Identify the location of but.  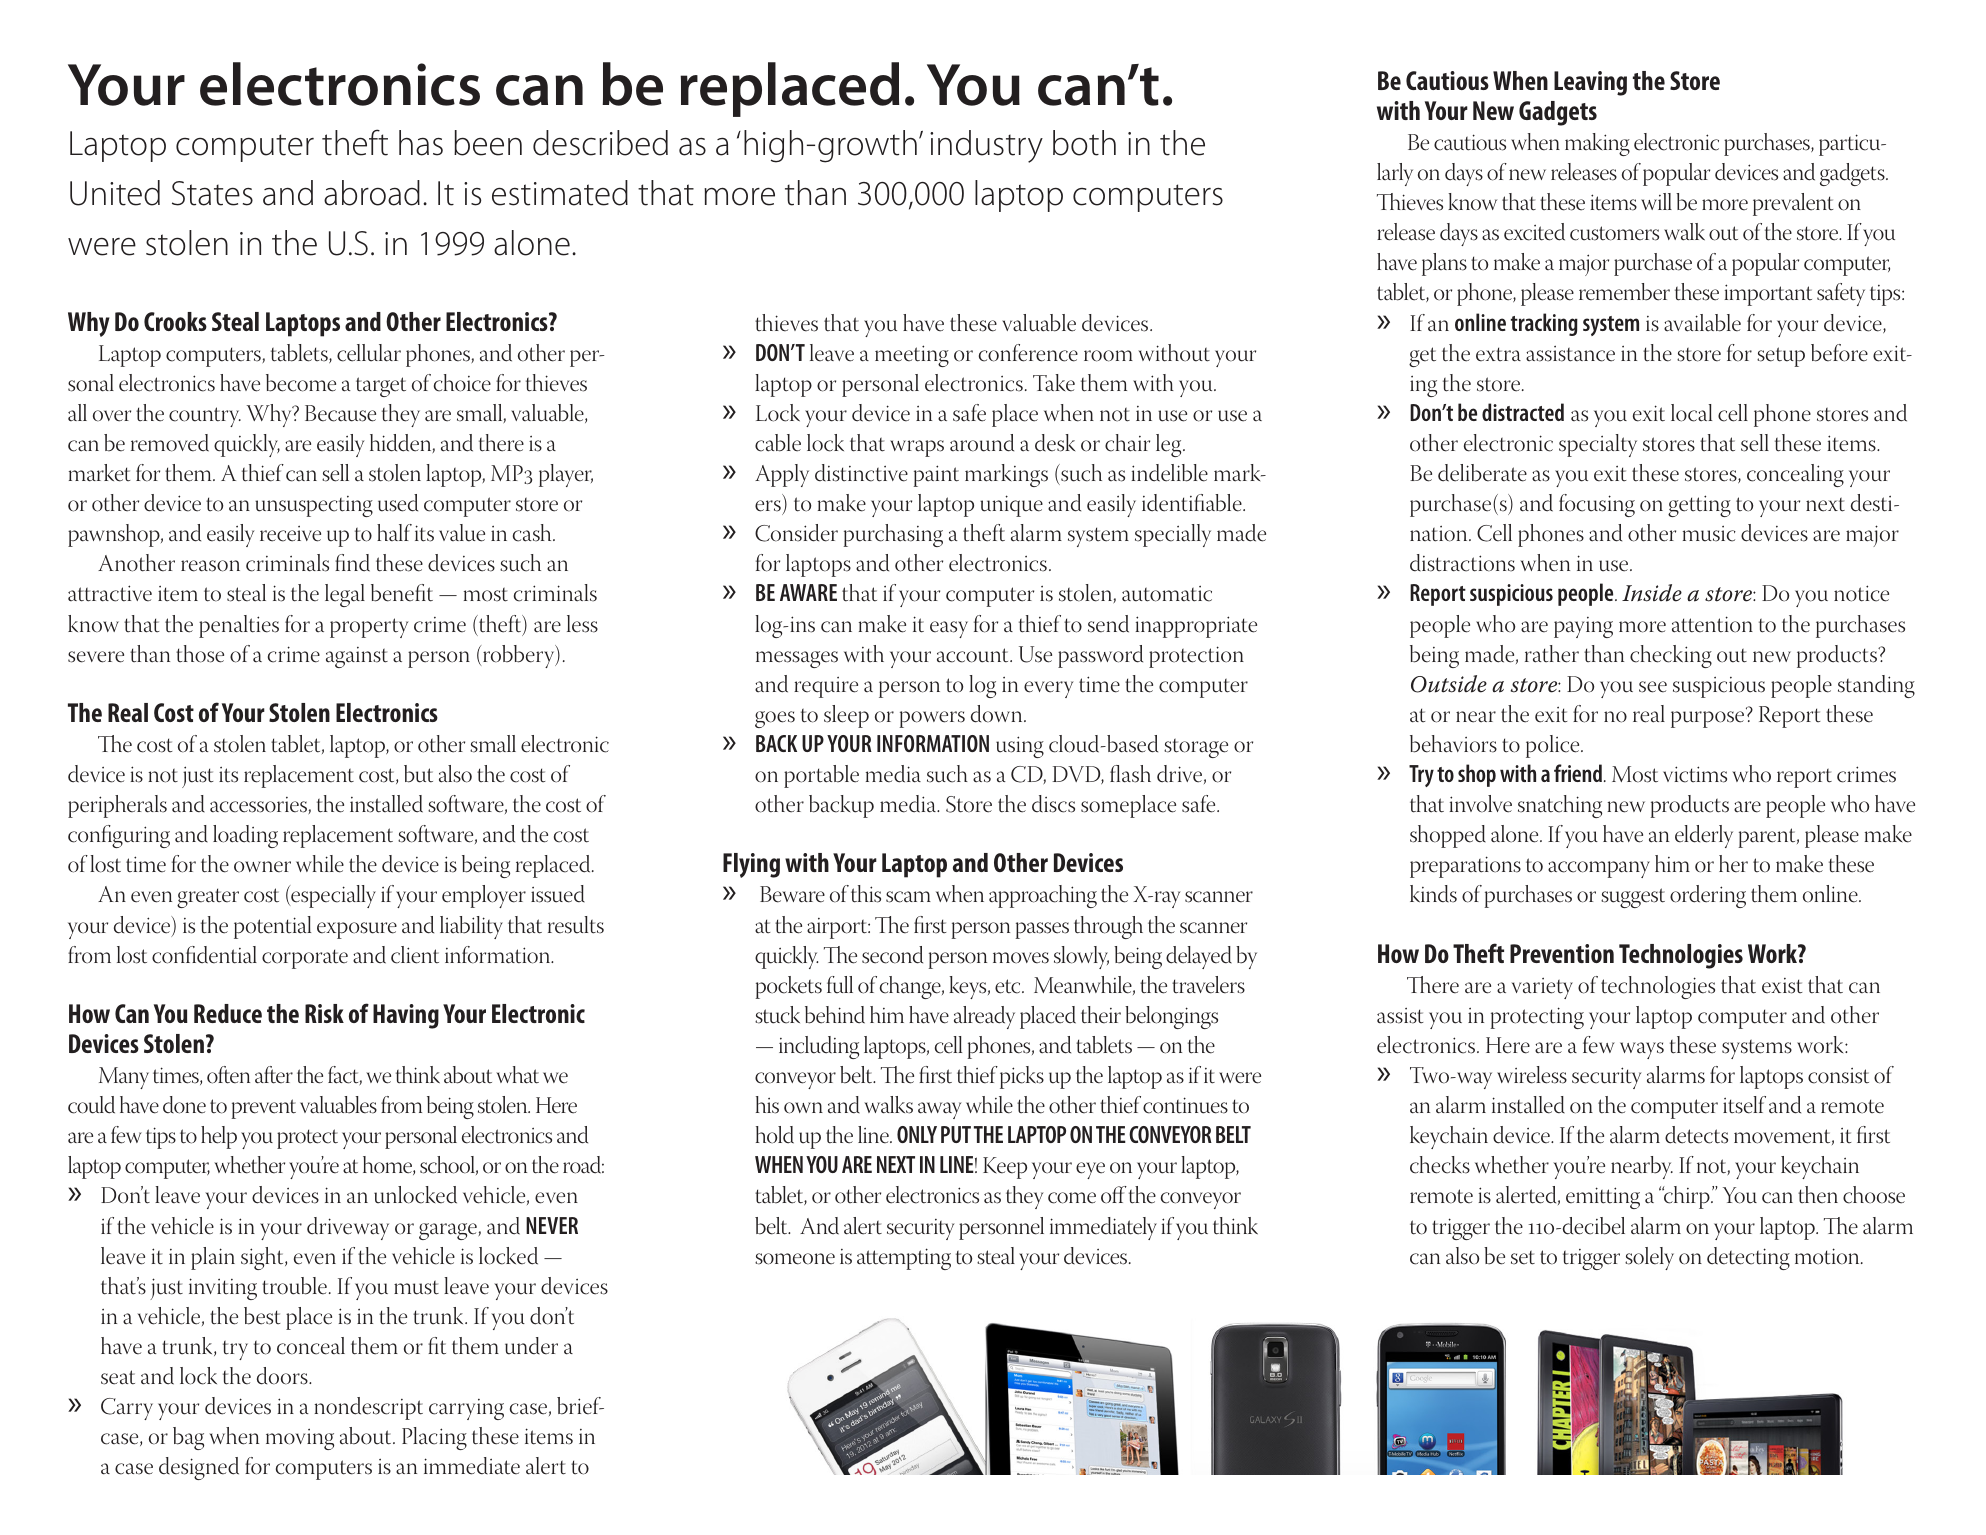
(418, 774).
